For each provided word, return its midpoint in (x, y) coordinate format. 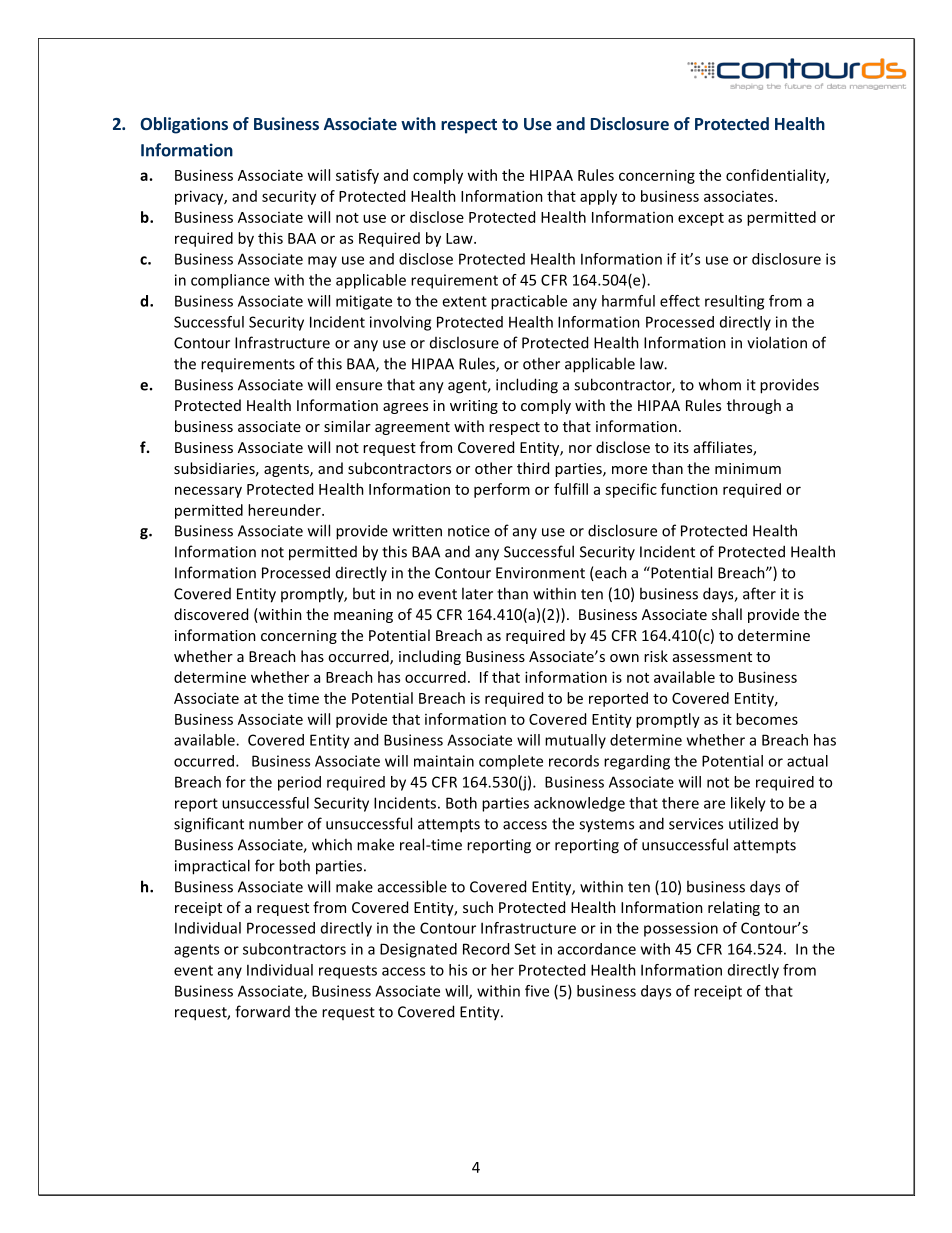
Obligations (184, 125)
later (477, 593)
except (701, 219)
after (759, 593)
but (364, 593)
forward (262, 1011)
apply (598, 197)
